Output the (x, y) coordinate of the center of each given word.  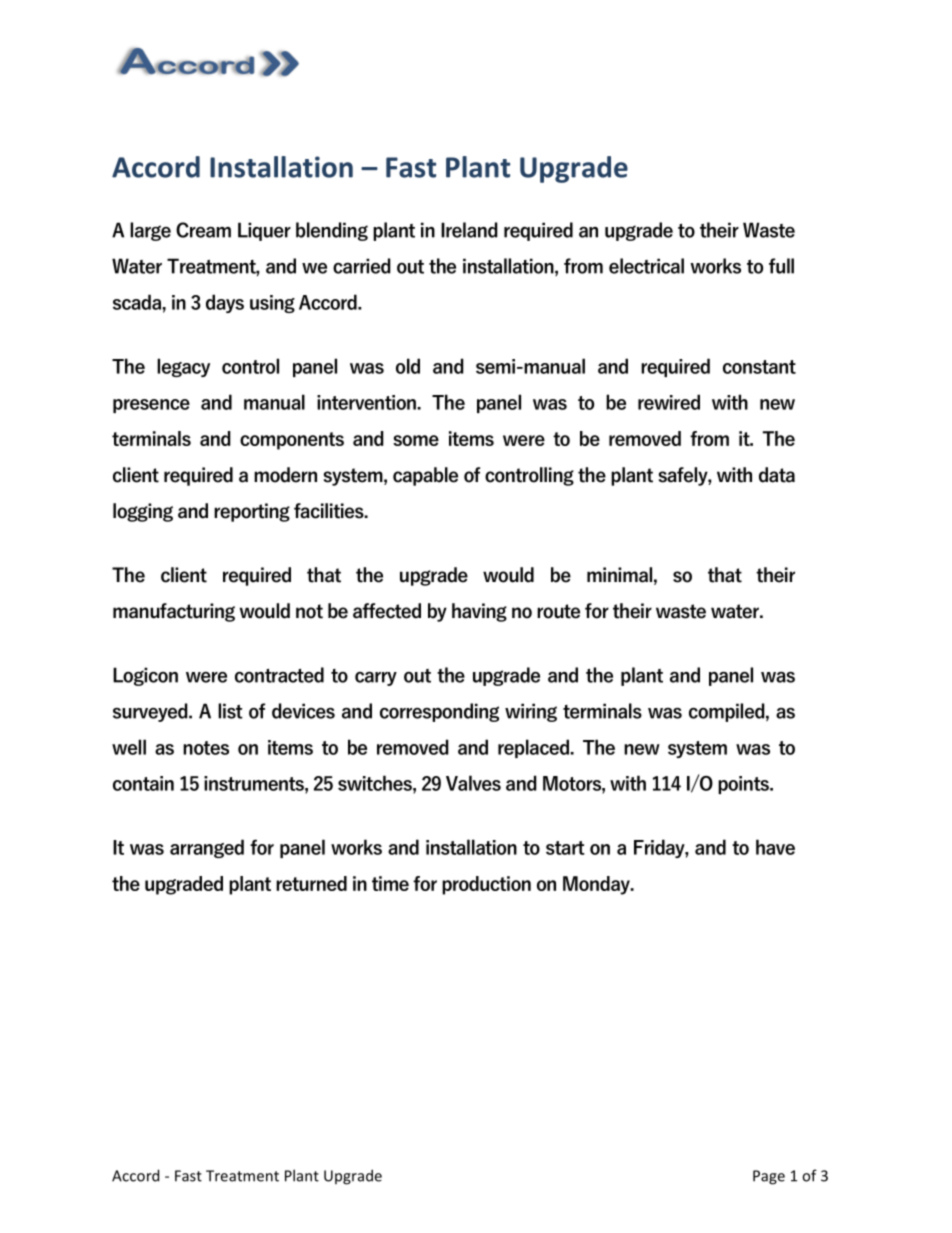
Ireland (469, 230)
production (486, 885)
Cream (203, 230)
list (230, 711)
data (777, 475)
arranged (207, 848)
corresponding (439, 712)
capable (425, 476)
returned (311, 883)
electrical (646, 266)
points (744, 785)
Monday (597, 885)
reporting (252, 512)
